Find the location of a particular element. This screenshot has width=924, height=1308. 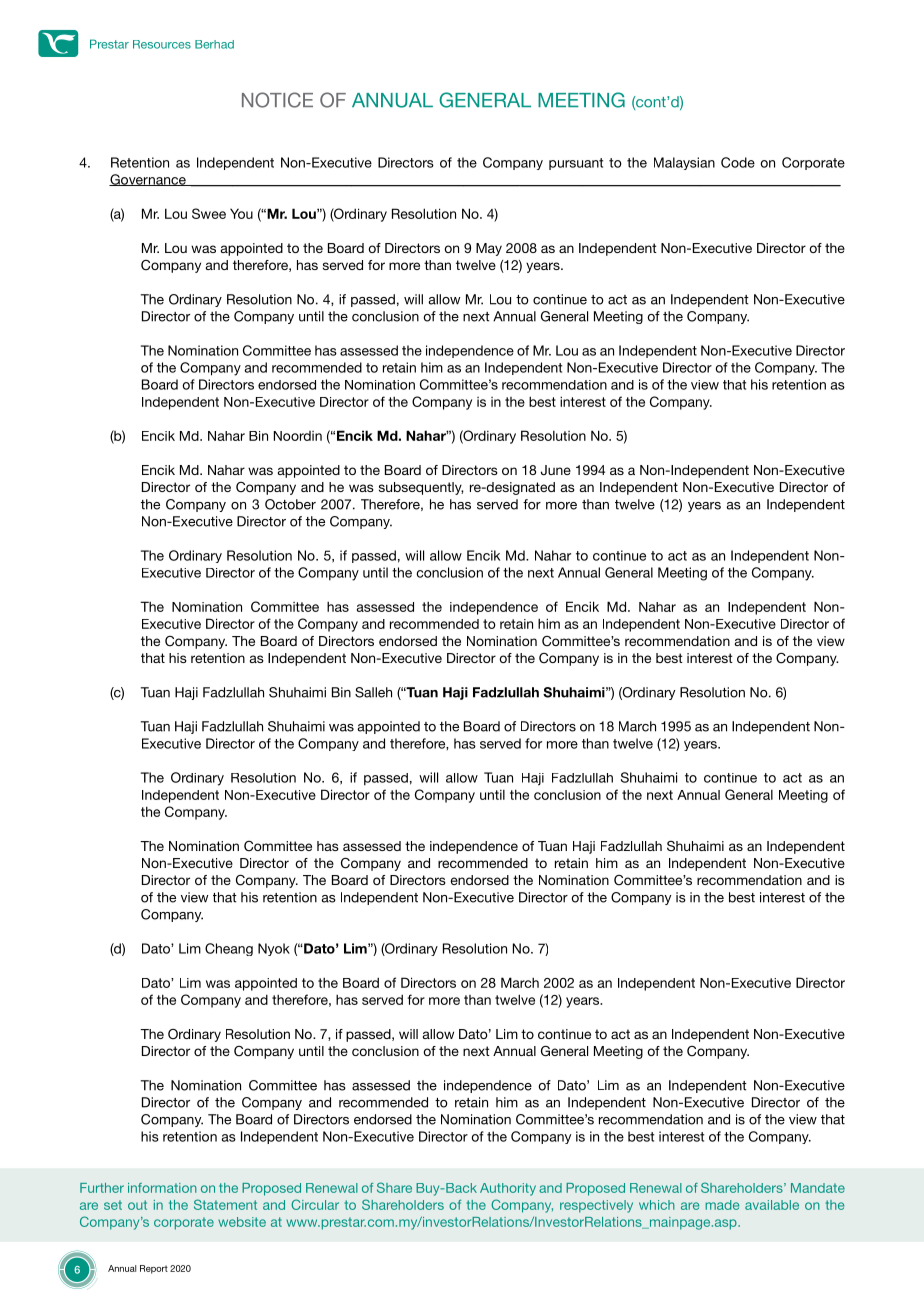

June is located at coordinates (556, 470).
